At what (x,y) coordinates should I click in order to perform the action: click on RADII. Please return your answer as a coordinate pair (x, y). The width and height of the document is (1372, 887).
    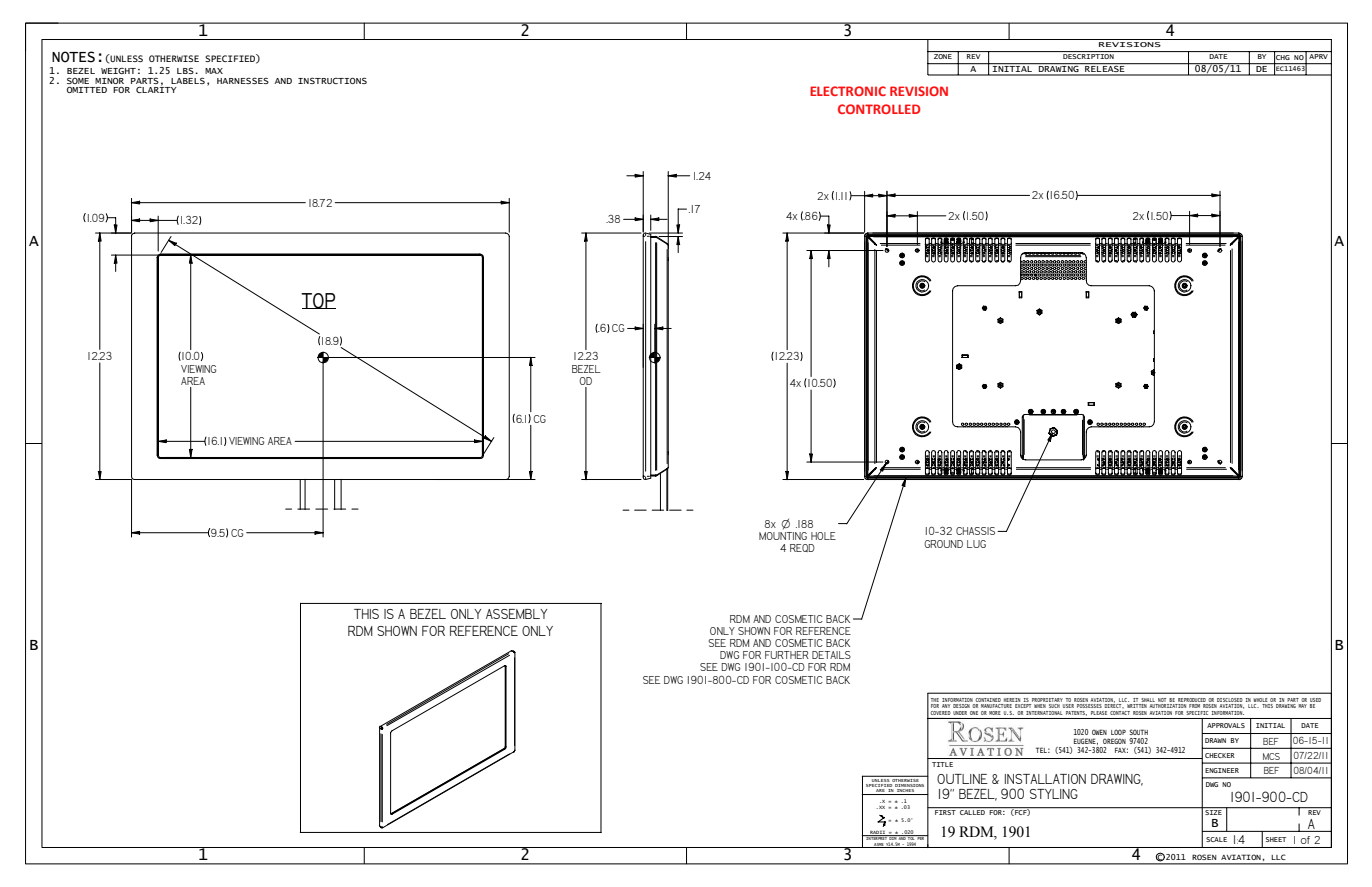
    Looking at the image, I should click on (878, 833).
